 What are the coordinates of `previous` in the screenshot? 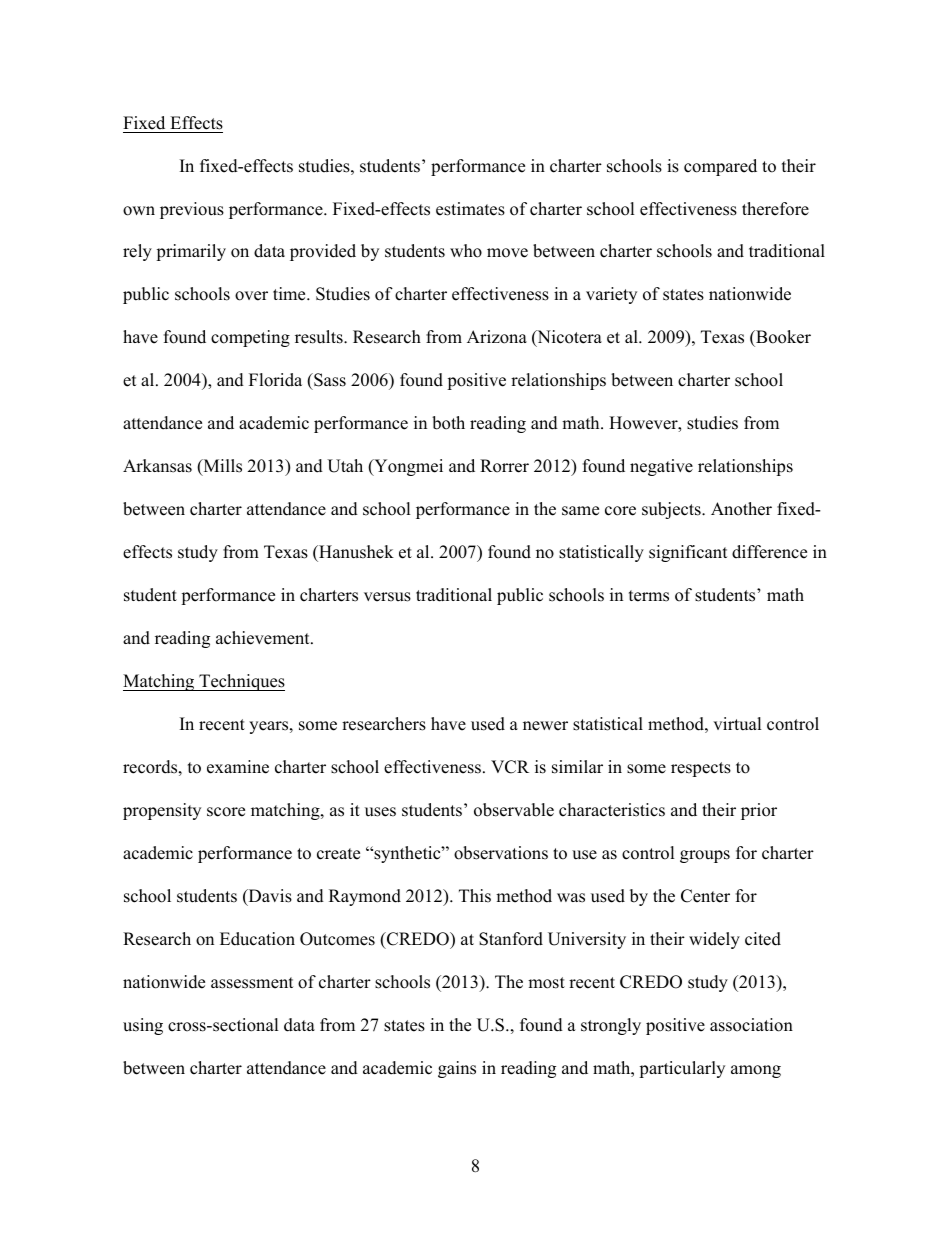 It's located at (192, 210).
